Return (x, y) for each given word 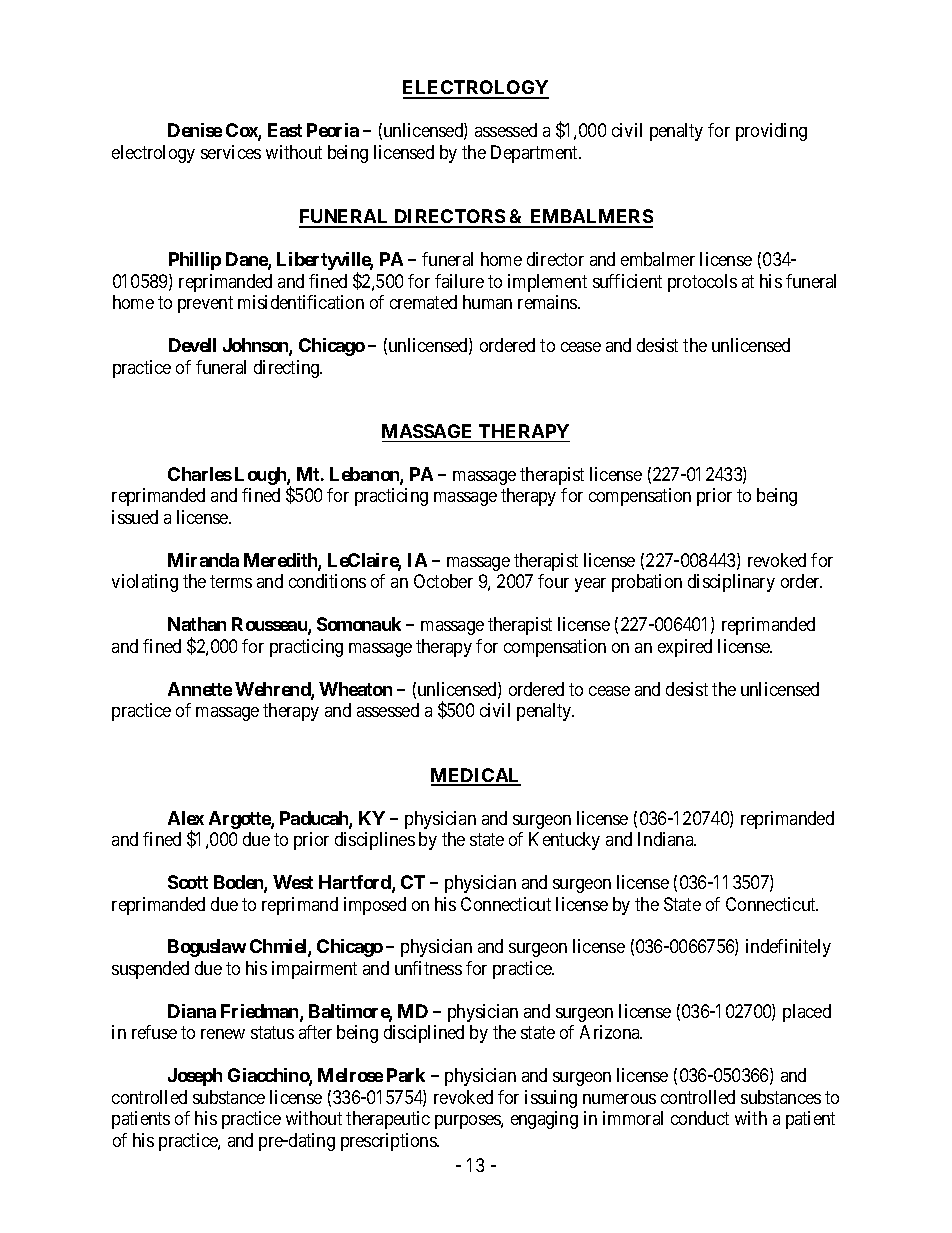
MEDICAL (476, 776)
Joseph (195, 1077)
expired (685, 648)
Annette (200, 689)
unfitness (428, 968)
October (443, 581)
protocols (702, 283)
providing (771, 132)
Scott (188, 882)
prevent (205, 304)
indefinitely (788, 948)
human (487, 302)
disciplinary (731, 583)
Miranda (203, 560)
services (231, 152)
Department (536, 154)
